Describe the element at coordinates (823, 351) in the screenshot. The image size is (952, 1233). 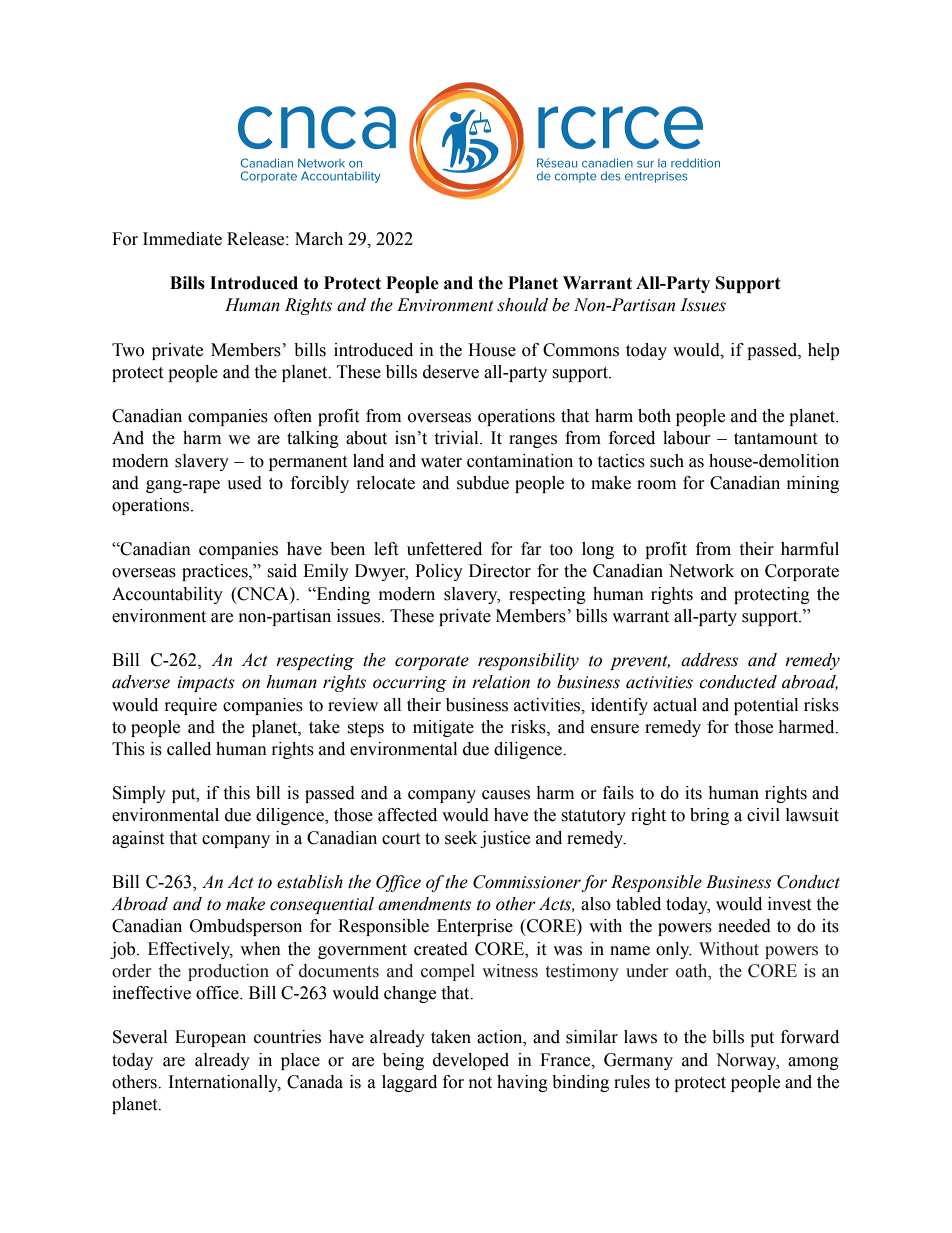
I see `help` at that location.
